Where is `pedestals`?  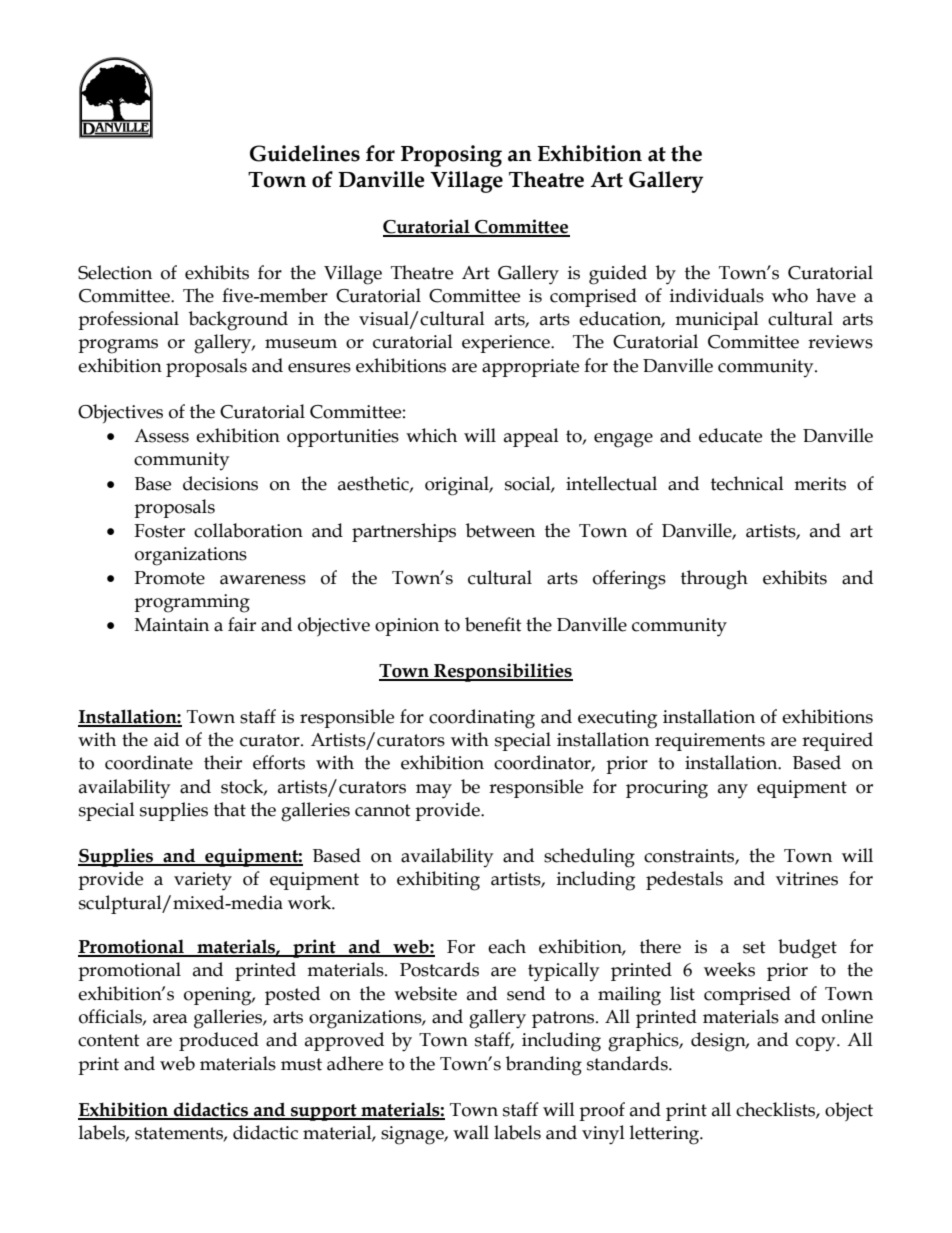 pedestals is located at coordinates (684, 880).
